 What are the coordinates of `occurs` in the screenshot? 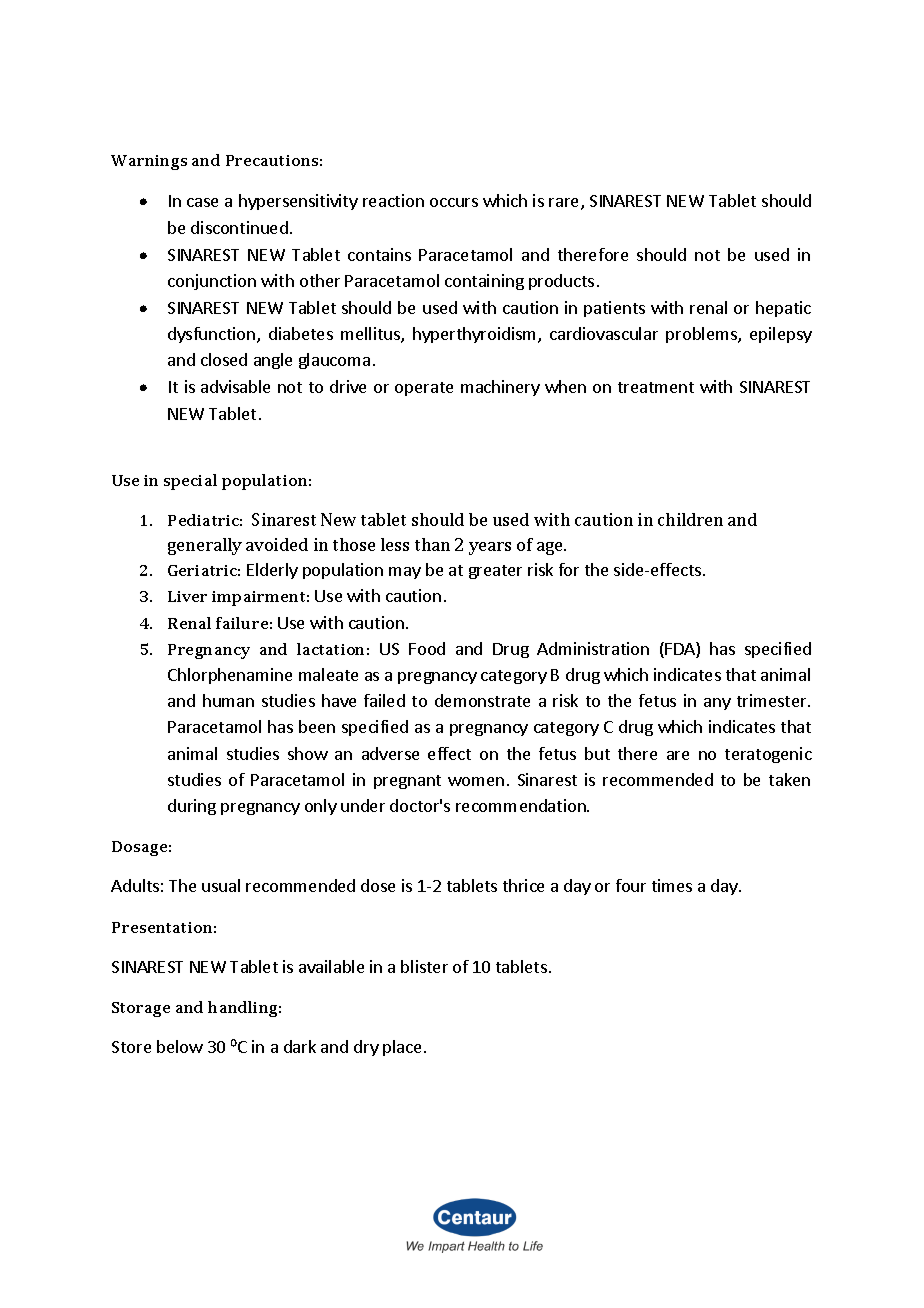 It's located at (454, 202).
